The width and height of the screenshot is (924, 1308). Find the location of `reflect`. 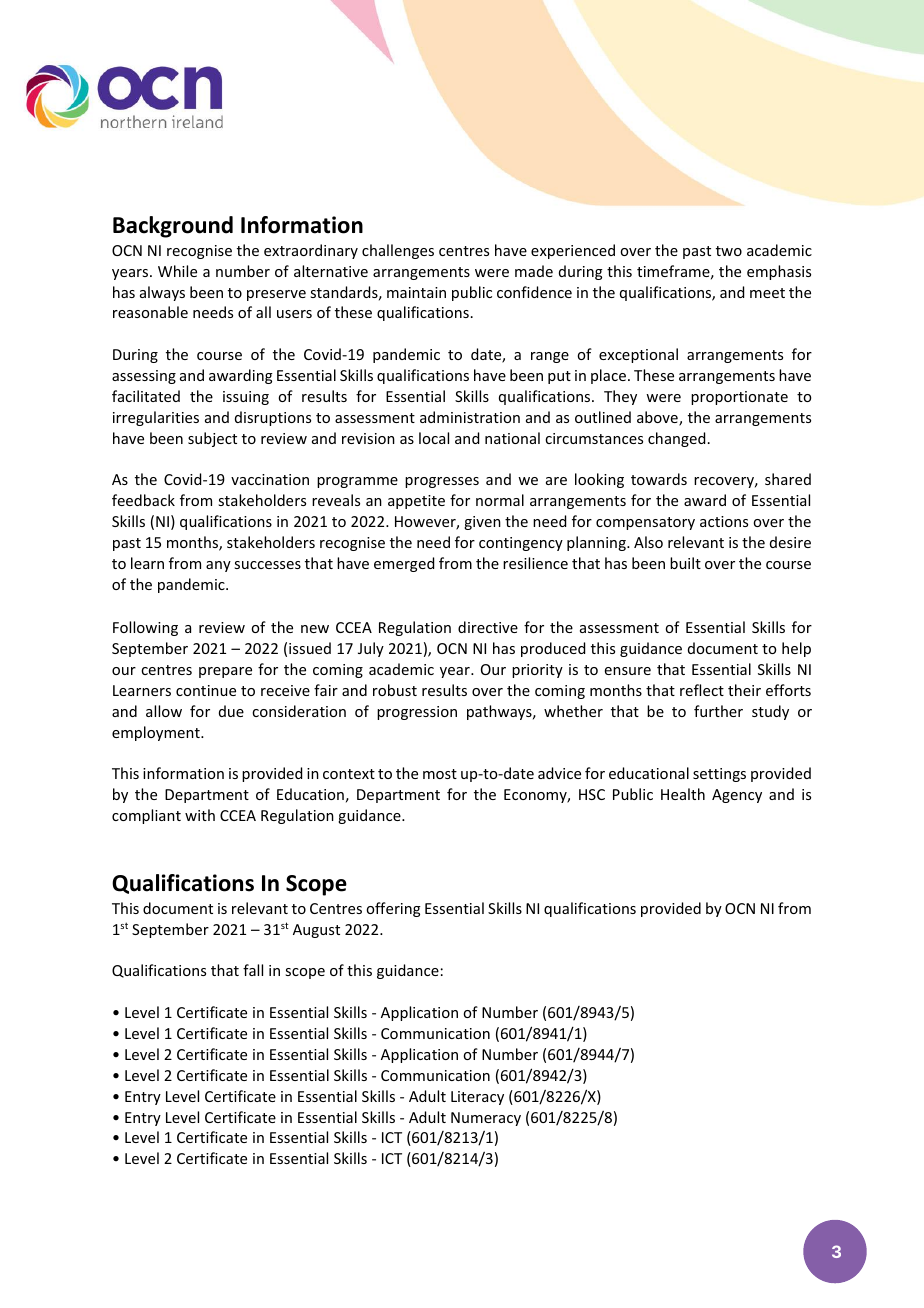

reflect is located at coordinates (702, 690).
